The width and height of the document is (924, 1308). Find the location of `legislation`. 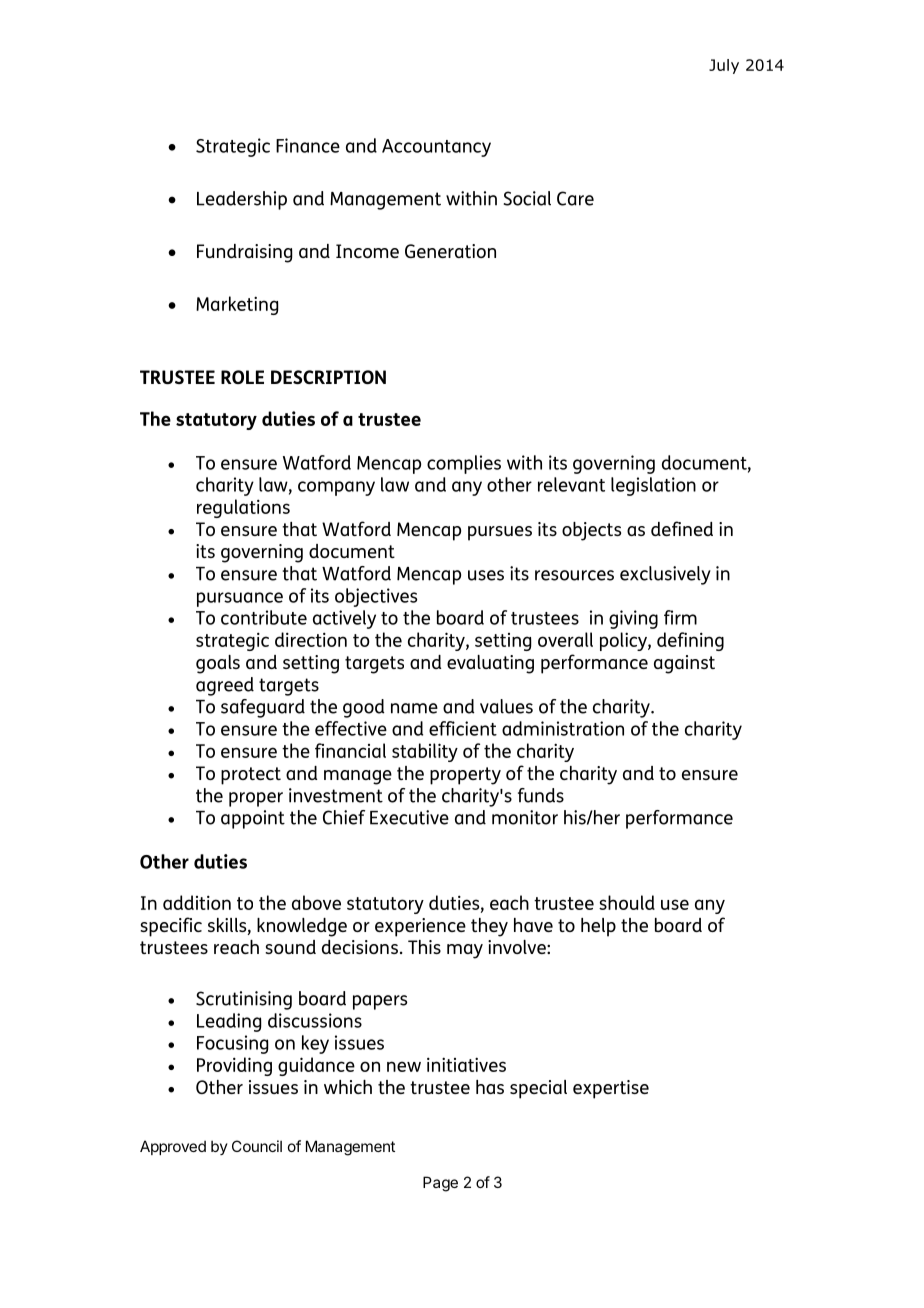

legislation is located at coordinates (653, 486).
